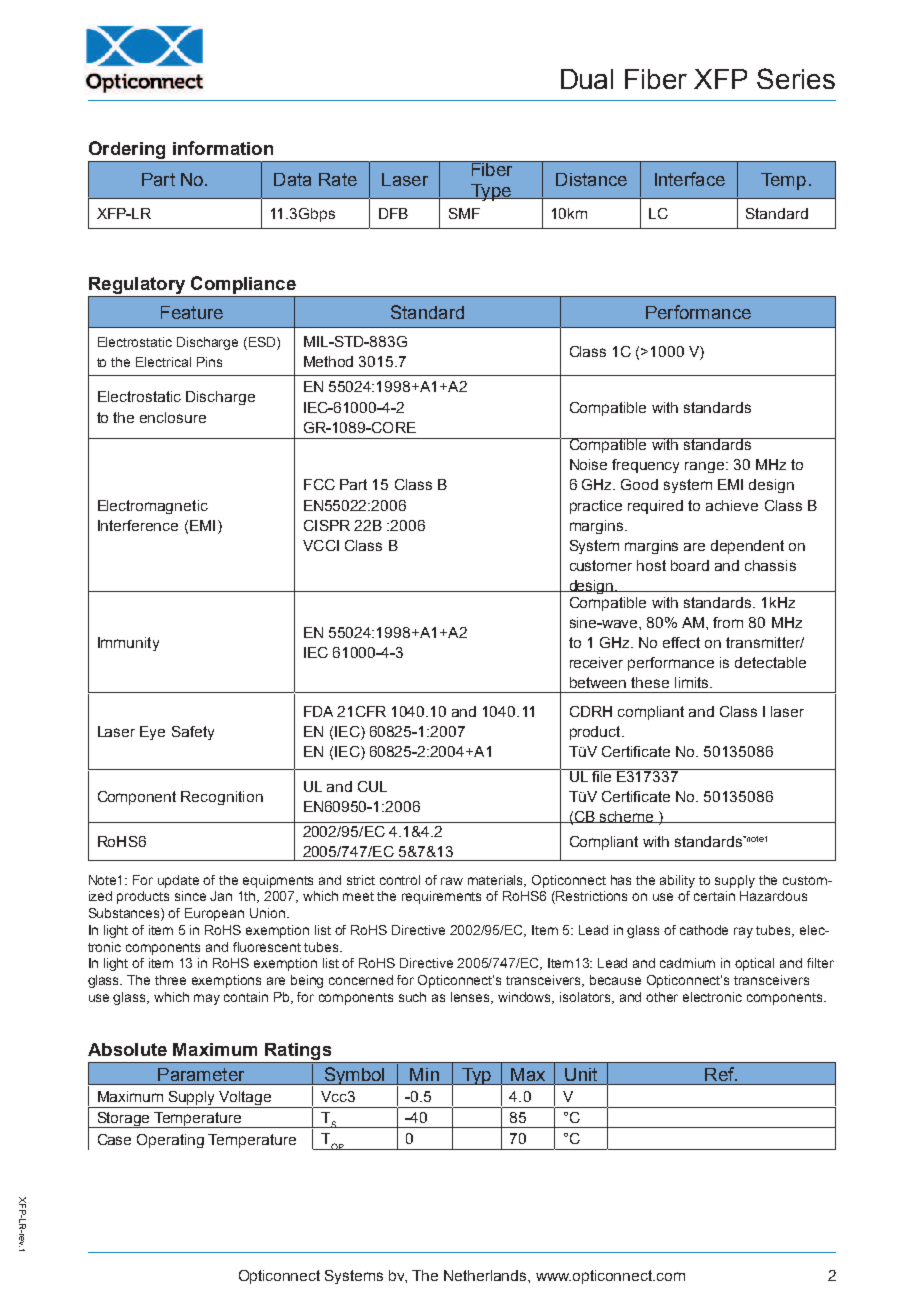  What do you see at coordinates (706, 467) in the screenshot?
I see `range` at bounding box center [706, 467].
